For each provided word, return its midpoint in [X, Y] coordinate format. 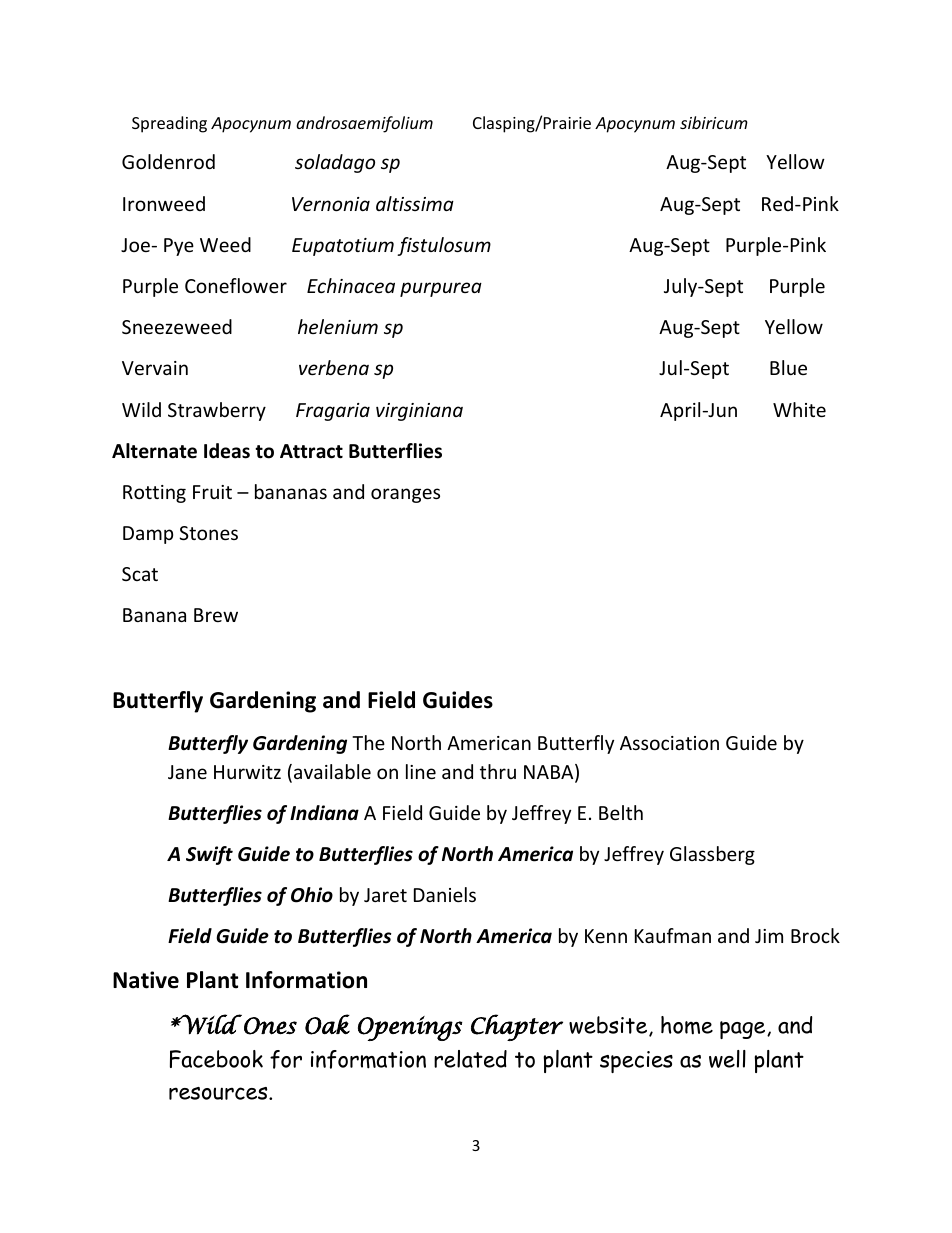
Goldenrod [168, 161]
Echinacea [351, 285]
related [470, 1059]
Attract [311, 451]
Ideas [227, 451]
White [799, 409]
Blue [788, 367]
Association [669, 743]
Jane [187, 772]
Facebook [216, 1059]
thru [498, 771]
